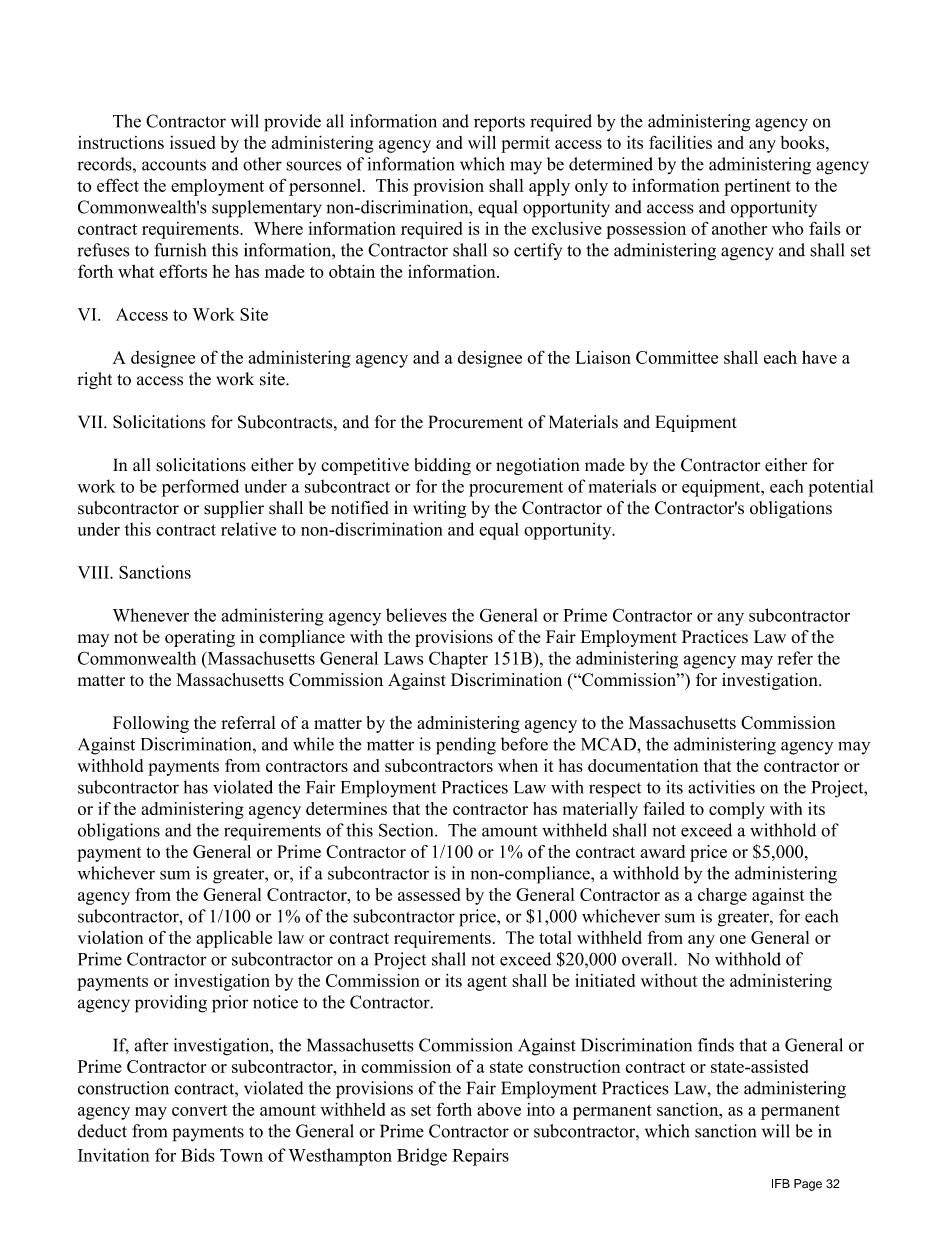 Image resolution: width=952 pixels, height=1233 pixels. Describe the element at coordinates (95, 380) in the document. I see `right` at that location.
